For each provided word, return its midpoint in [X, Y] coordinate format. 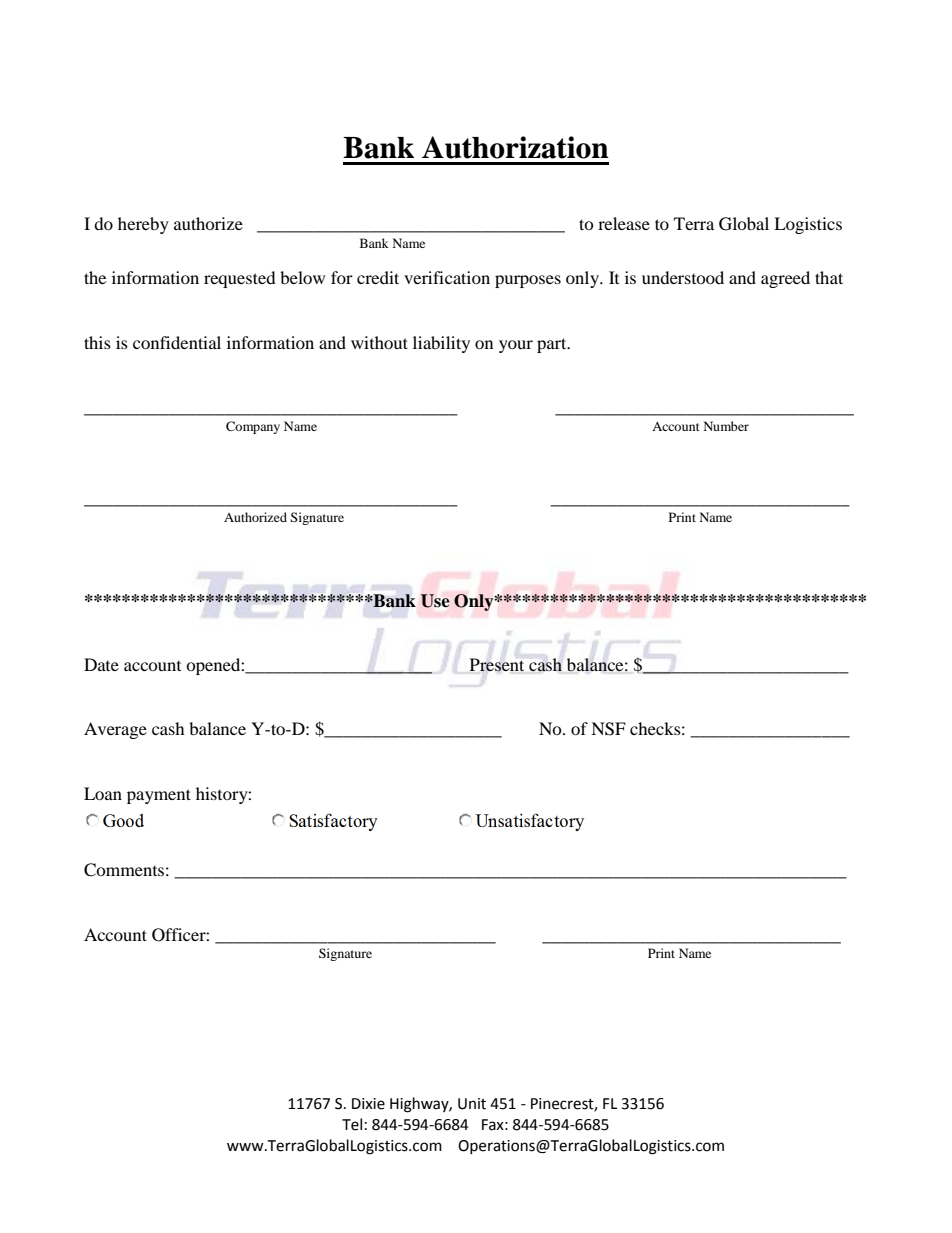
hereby [143, 225]
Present [497, 665]
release [624, 223]
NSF [608, 729]
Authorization [515, 147]
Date [101, 664]
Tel [352, 1124]
